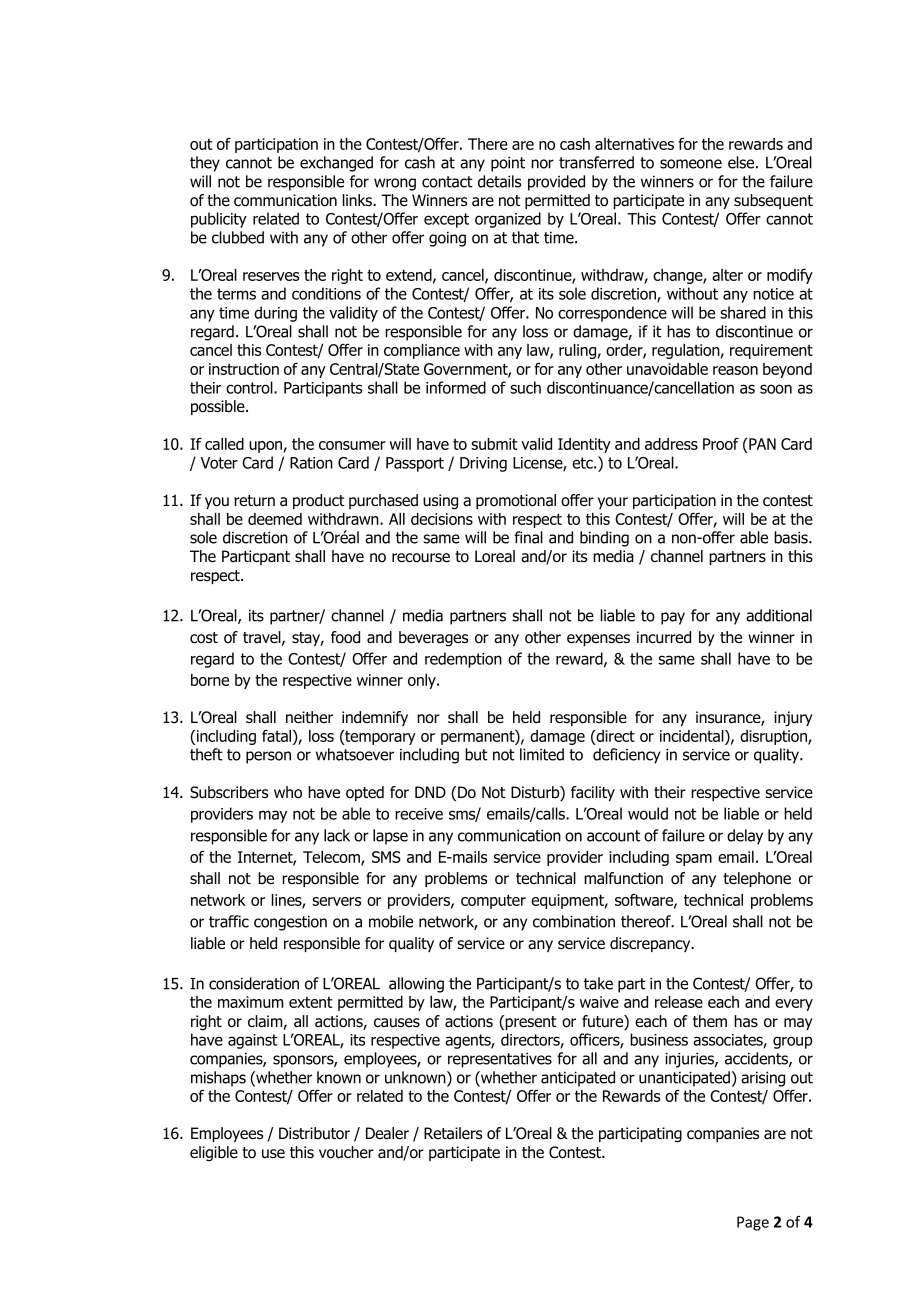 Image resolution: width=924 pixels, height=1308 pixels. What do you see at coordinates (499, 181) in the screenshot?
I see `details` at bounding box center [499, 181].
